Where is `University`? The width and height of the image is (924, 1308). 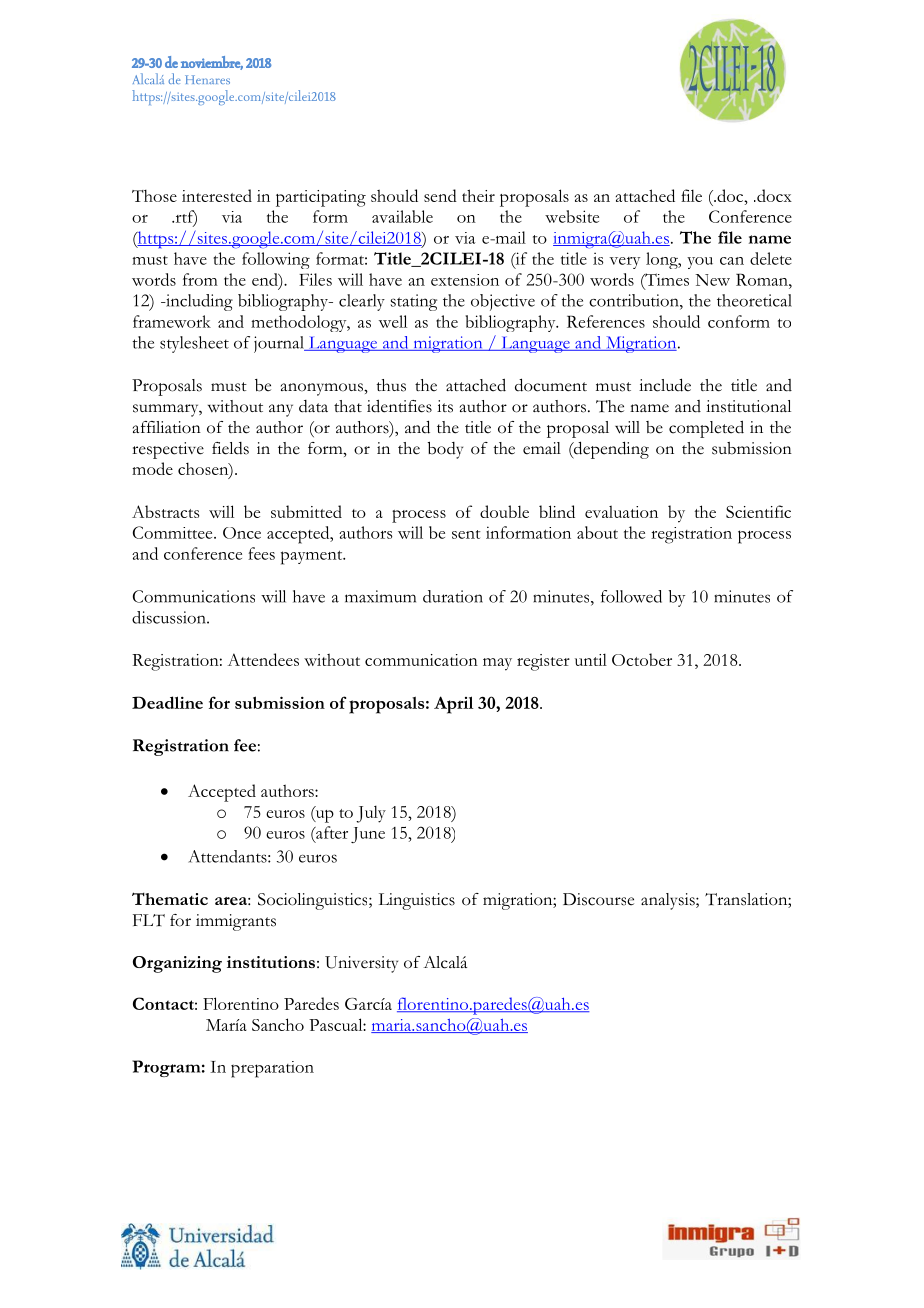 University is located at coordinates (361, 964).
